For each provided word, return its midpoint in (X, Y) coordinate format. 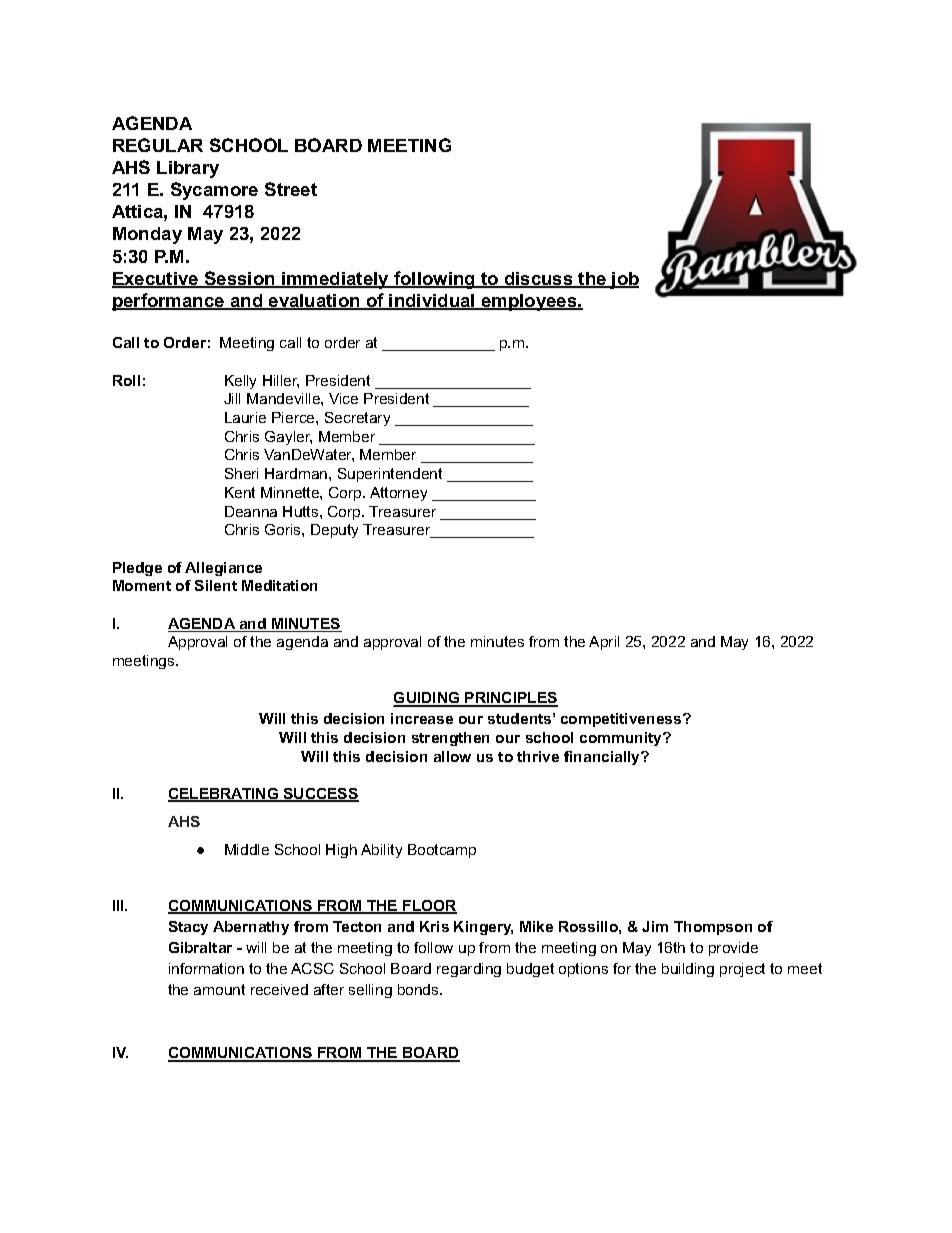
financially (603, 758)
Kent (240, 492)
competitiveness (622, 720)
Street (291, 189)
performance (169, 302)
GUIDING (428, 699)
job (623, 280)
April (604, 643)
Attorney (398, 494)
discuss (538, 280)
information (206, 968)
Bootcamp (442, 851)
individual (432, 302)
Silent (216, 585)
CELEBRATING (224, 795)
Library (188, 169)
